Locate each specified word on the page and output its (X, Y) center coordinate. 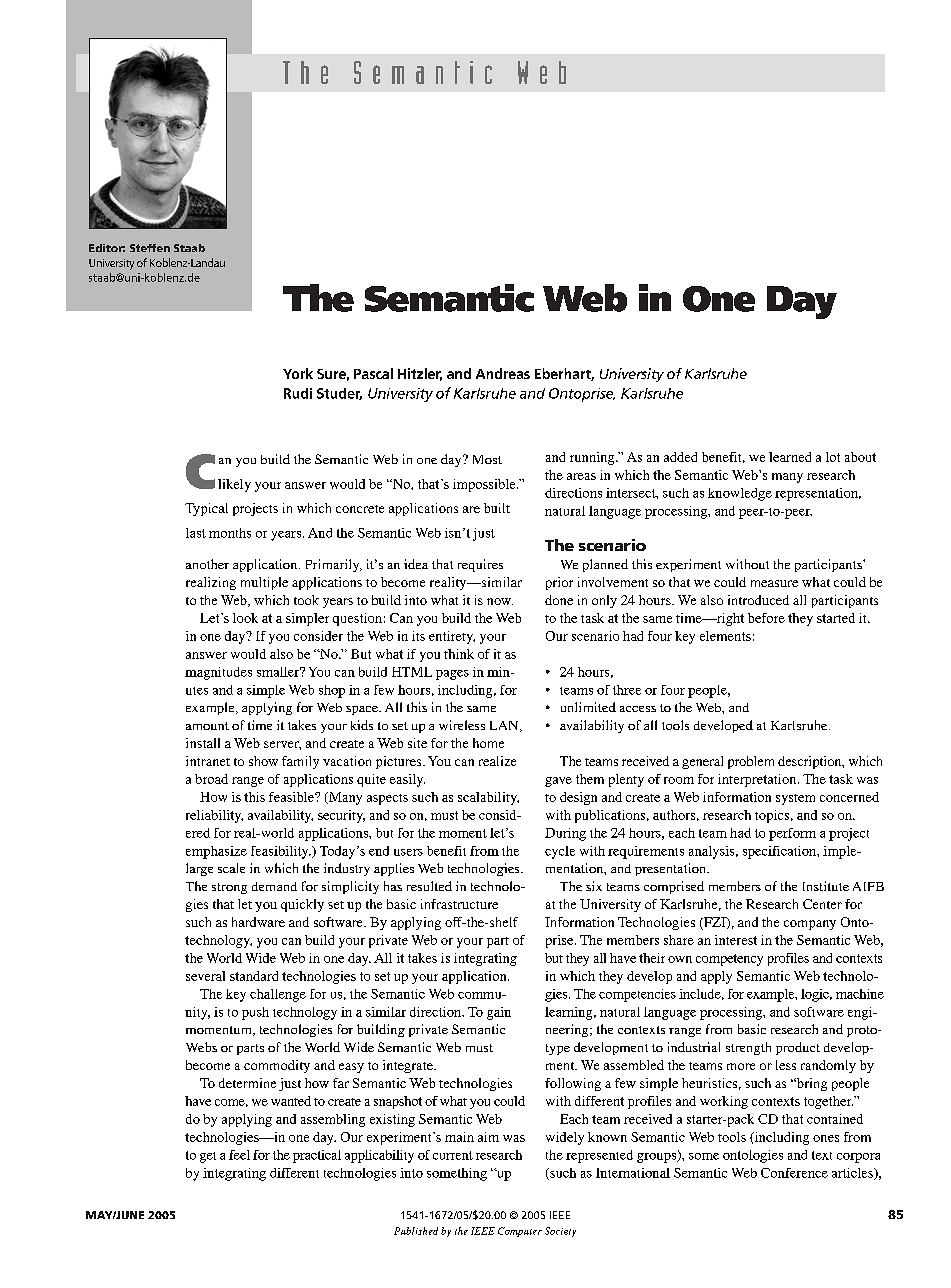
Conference (794, 1173)
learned (790, 457)
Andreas (503, 373)
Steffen (150, 248)
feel (239, 1155)
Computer (520, 1232)
